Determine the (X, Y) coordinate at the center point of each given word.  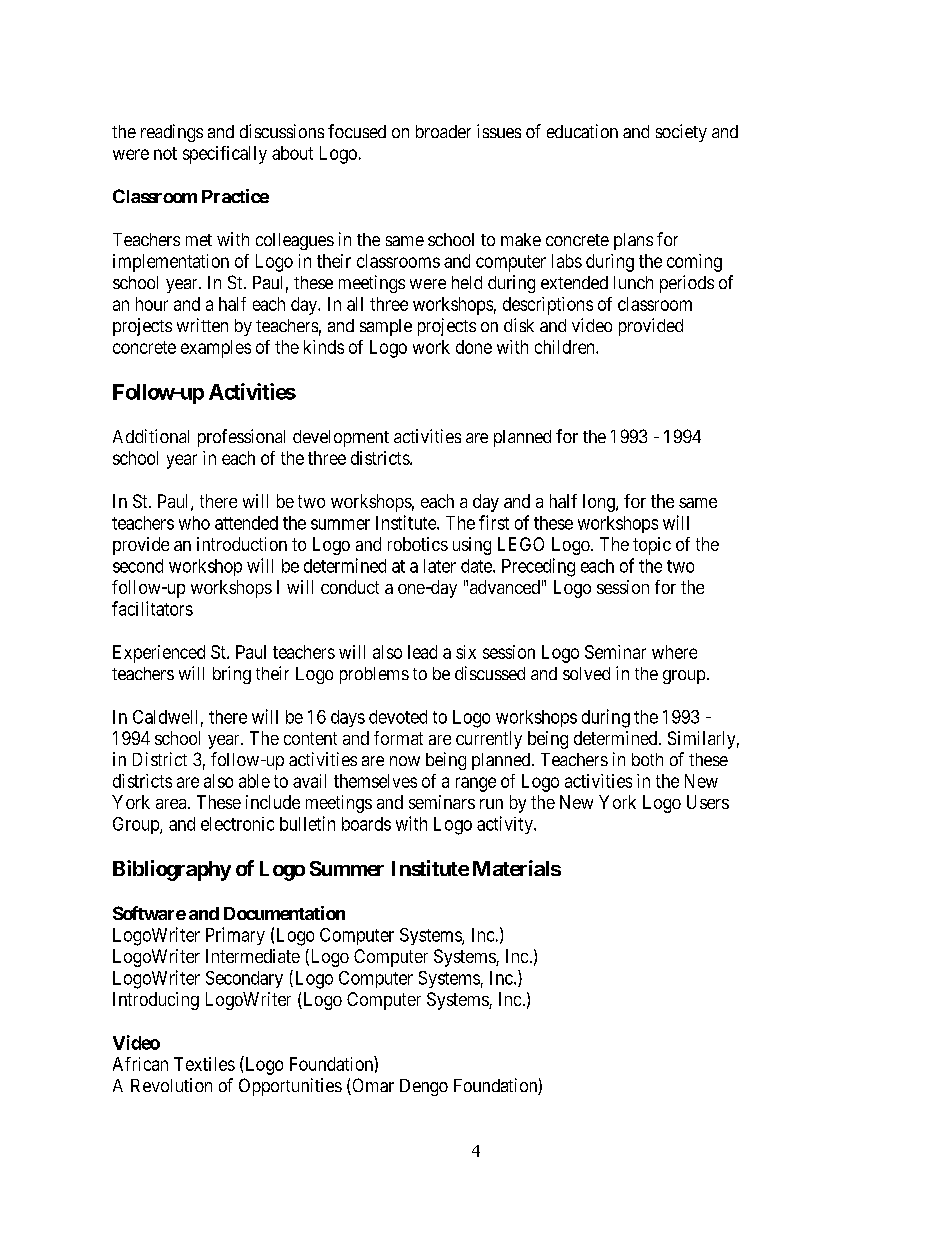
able (254, 781)
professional (241, 438)
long (600, 503)
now (405, 761)
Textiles (204, 1064)
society (681, 133)
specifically (225, 155)
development (341, 438)
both (647, 759)
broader (443, 131)
